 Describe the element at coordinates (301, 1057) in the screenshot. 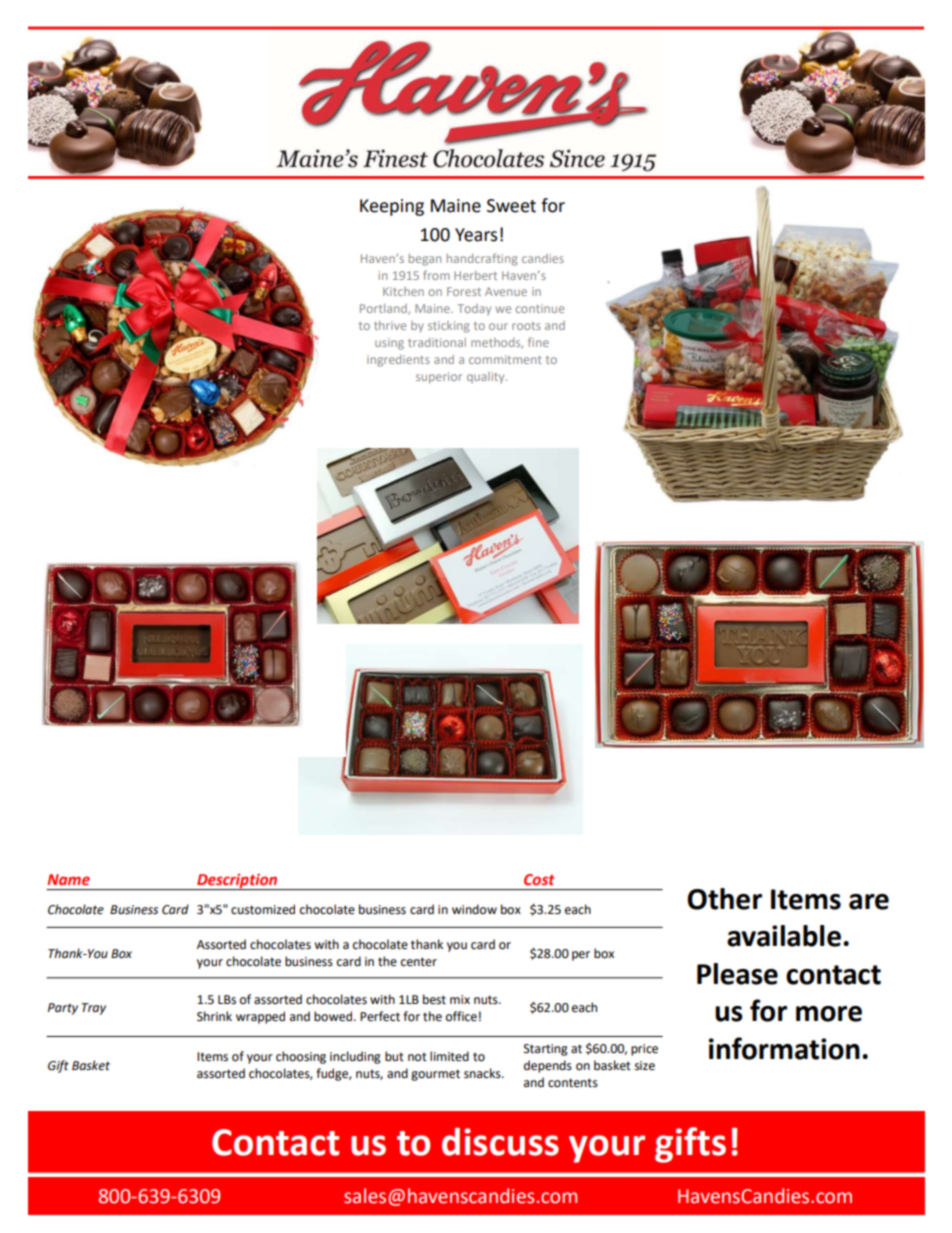

I see `choosing` at that location.
